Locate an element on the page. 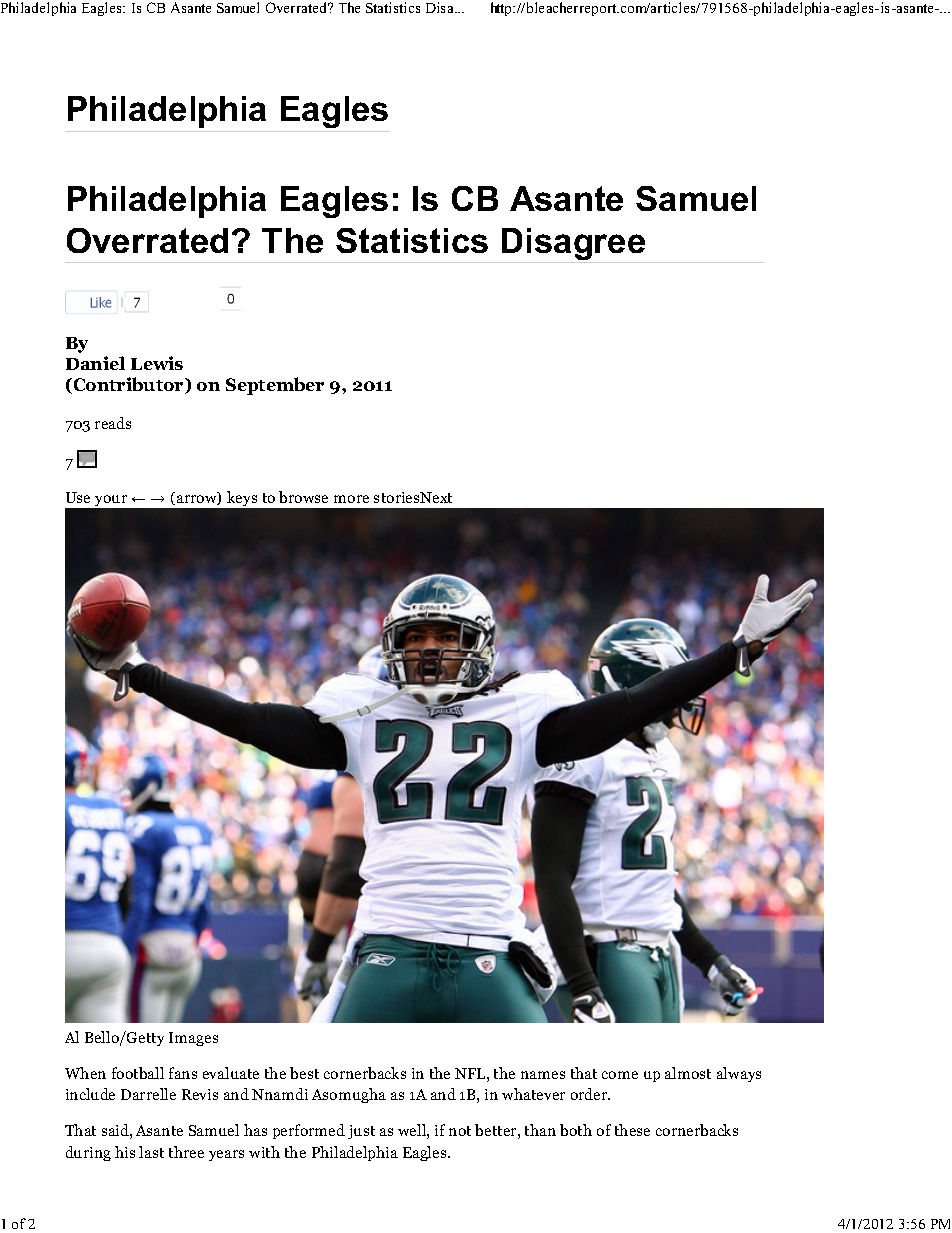 The height and width of the document is (1233, 952). more is located at coordinates (351, 499).
